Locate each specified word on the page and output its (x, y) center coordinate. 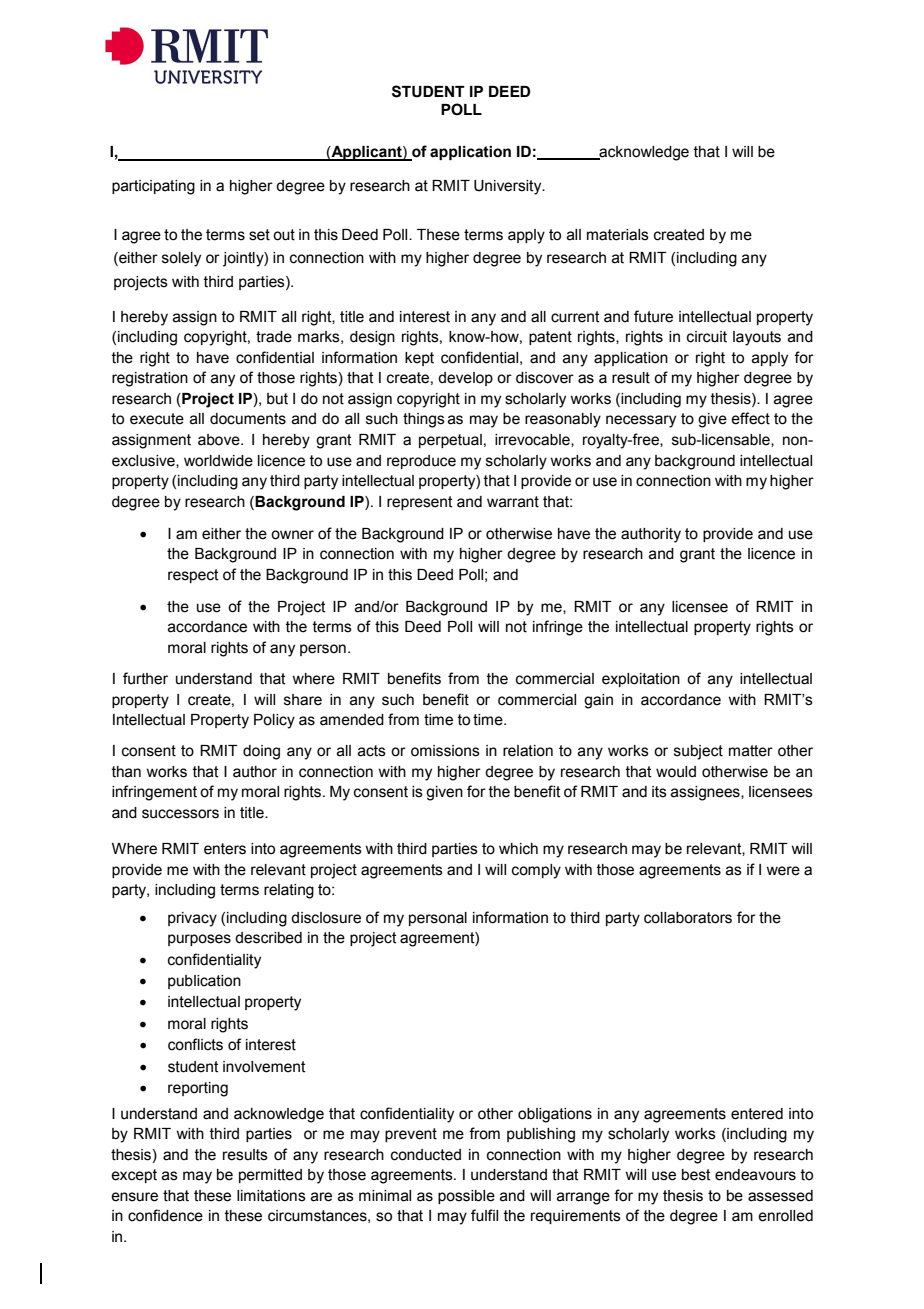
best (696, 1175)
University (509, 187)
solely (181, 259)
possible (466, 1197)
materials (618, 235)
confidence (165, 1215)
